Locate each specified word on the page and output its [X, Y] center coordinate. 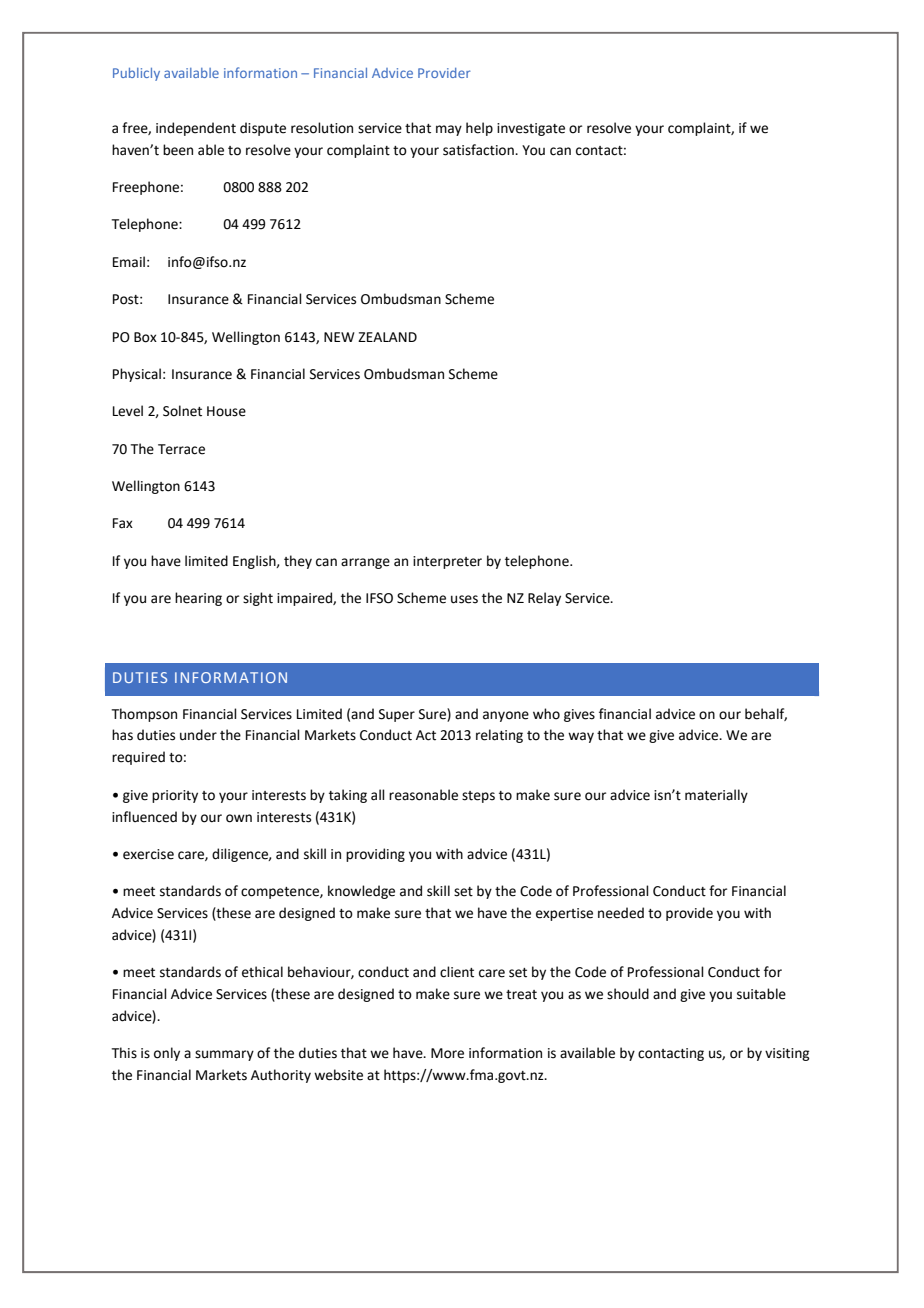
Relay [544, 599]
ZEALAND [387, 337]
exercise [148, 854]
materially [716, 796]
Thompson [144, 715]
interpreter [447, 562]
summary [224, 1055]
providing [375, 855]
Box [145, 337]
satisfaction [479, 150]
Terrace [181, 449]
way [581, 737]
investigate [531, 129]
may [449, 130]
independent [196, 129]
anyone [506, 716]
